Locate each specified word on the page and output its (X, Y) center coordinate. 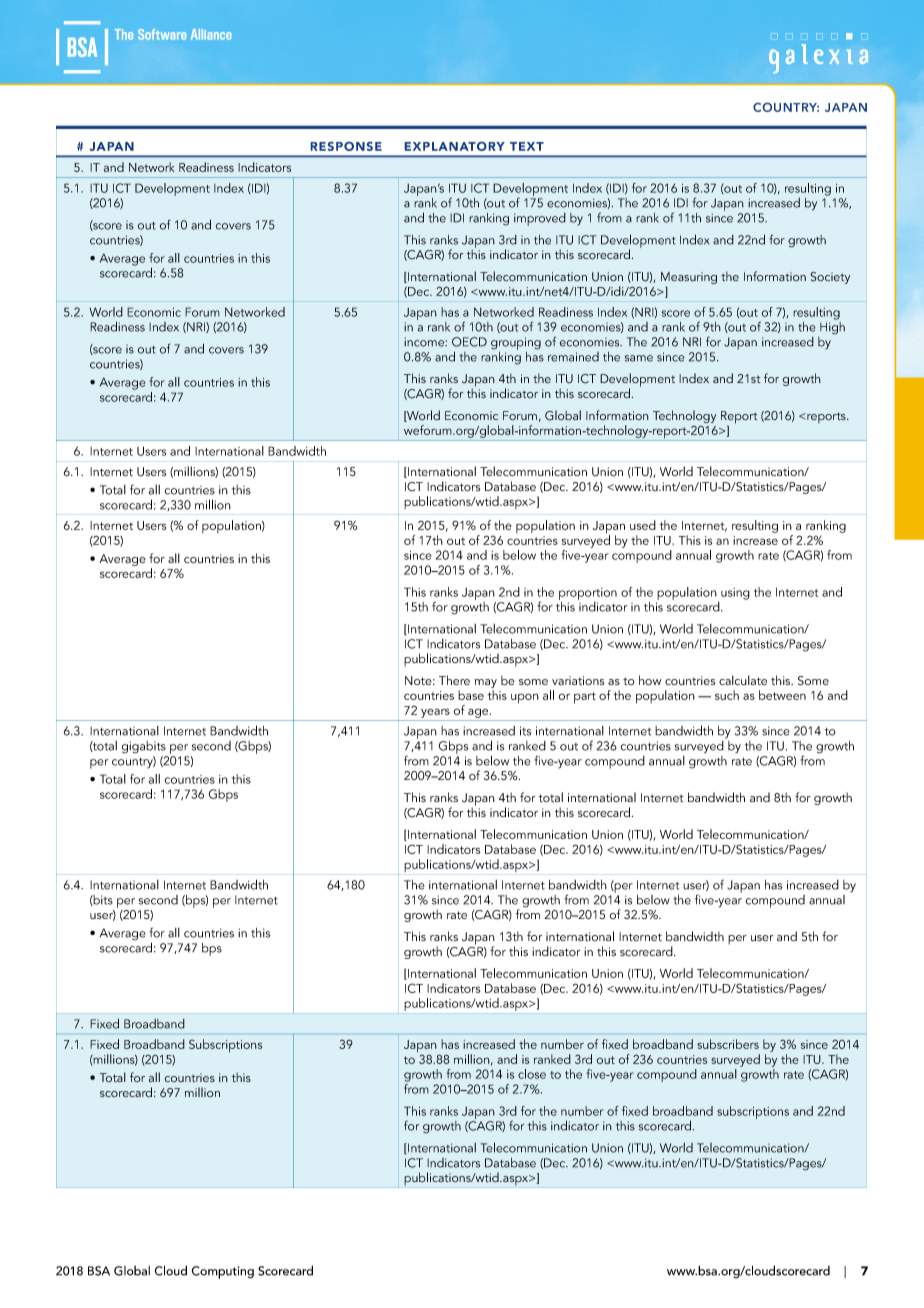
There (454, 680)
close (532, 1074)
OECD (469, 342)
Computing (223, 1272)
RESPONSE (346, 146)
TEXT (527, 146)
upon (525, 698)
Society (830, 278)
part (585, 697)
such (727, 695)
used (643, 525)
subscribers (728, 1044)
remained (573, 357)
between (782, 695)
